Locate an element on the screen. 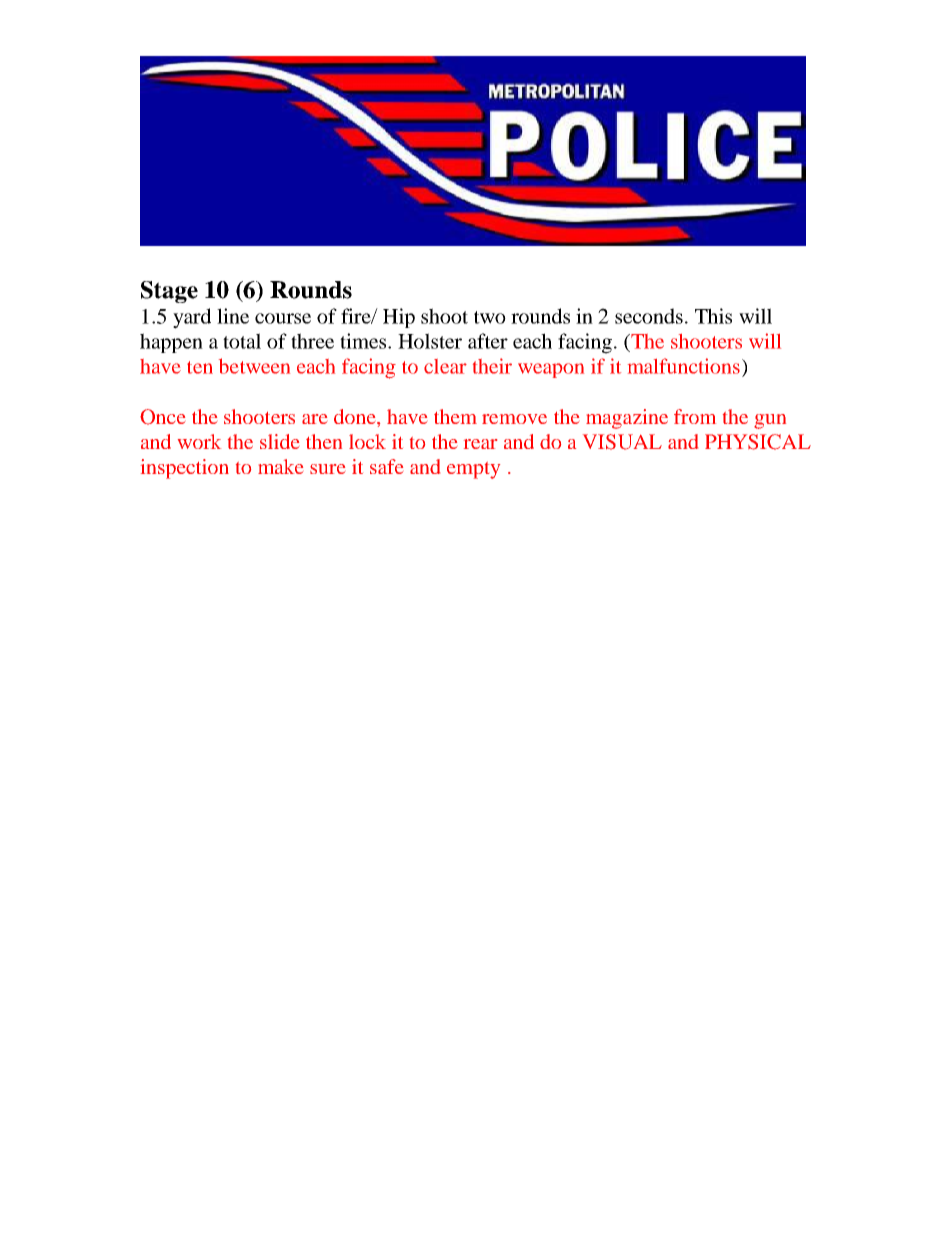  malfunctions is located at coordinates (684, 366).
